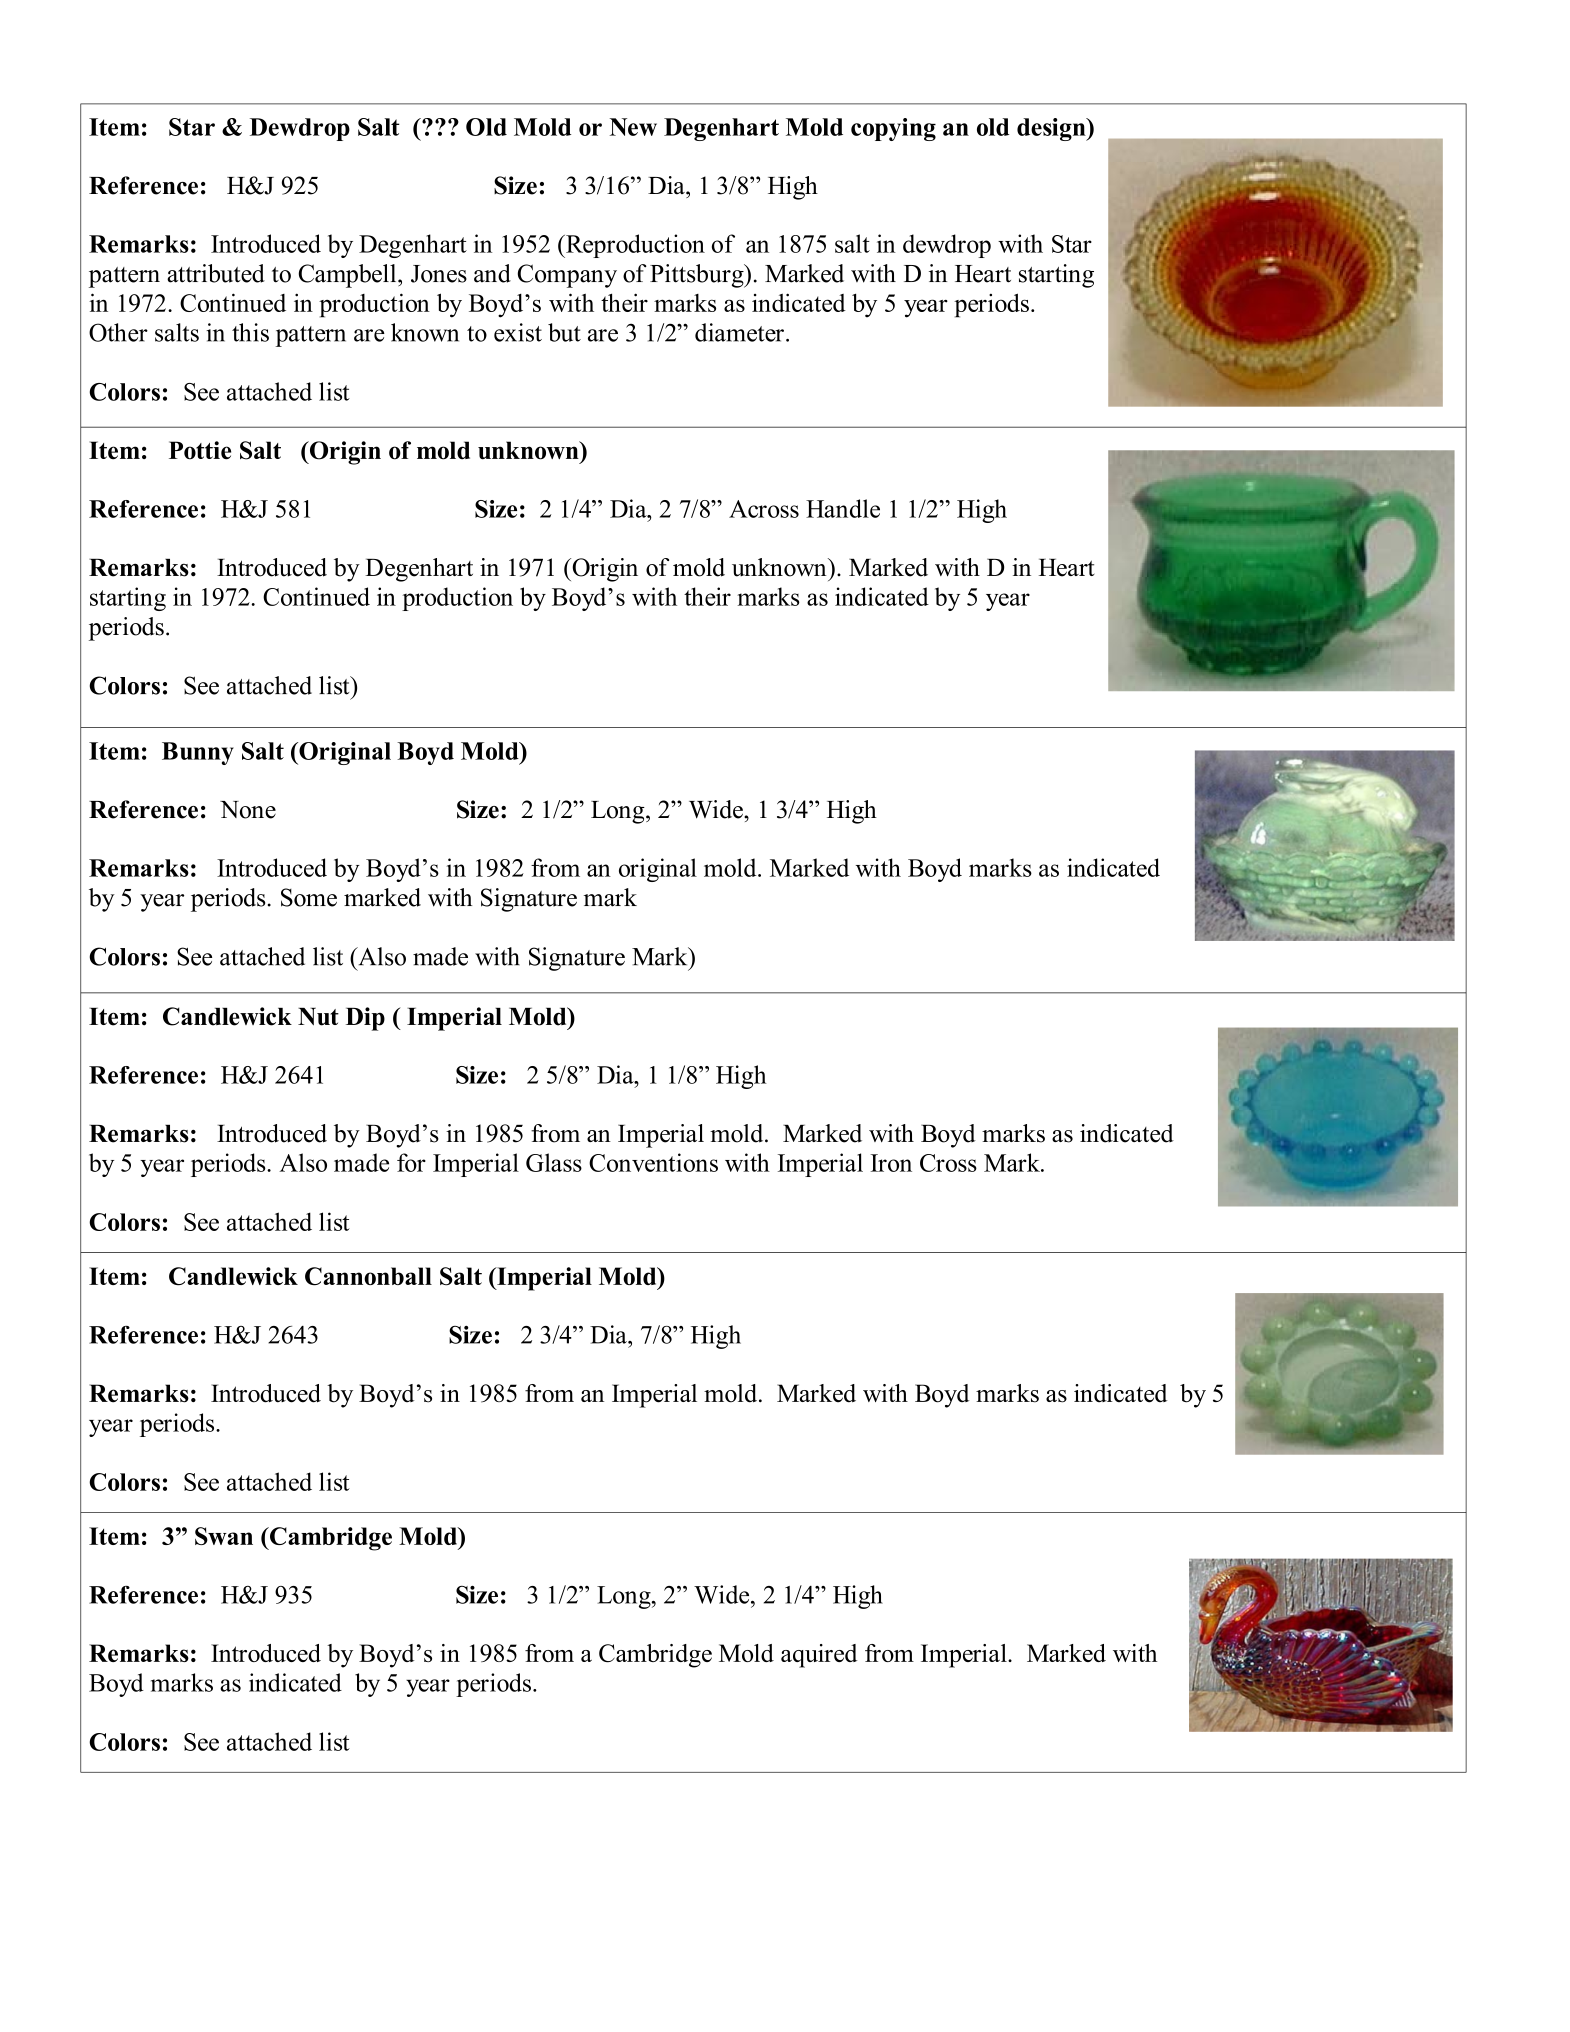 The height and width of the page is (2032, 1570). Describe the element at coordinates (224, 1536) in the page. I see `Swan` at that location.
